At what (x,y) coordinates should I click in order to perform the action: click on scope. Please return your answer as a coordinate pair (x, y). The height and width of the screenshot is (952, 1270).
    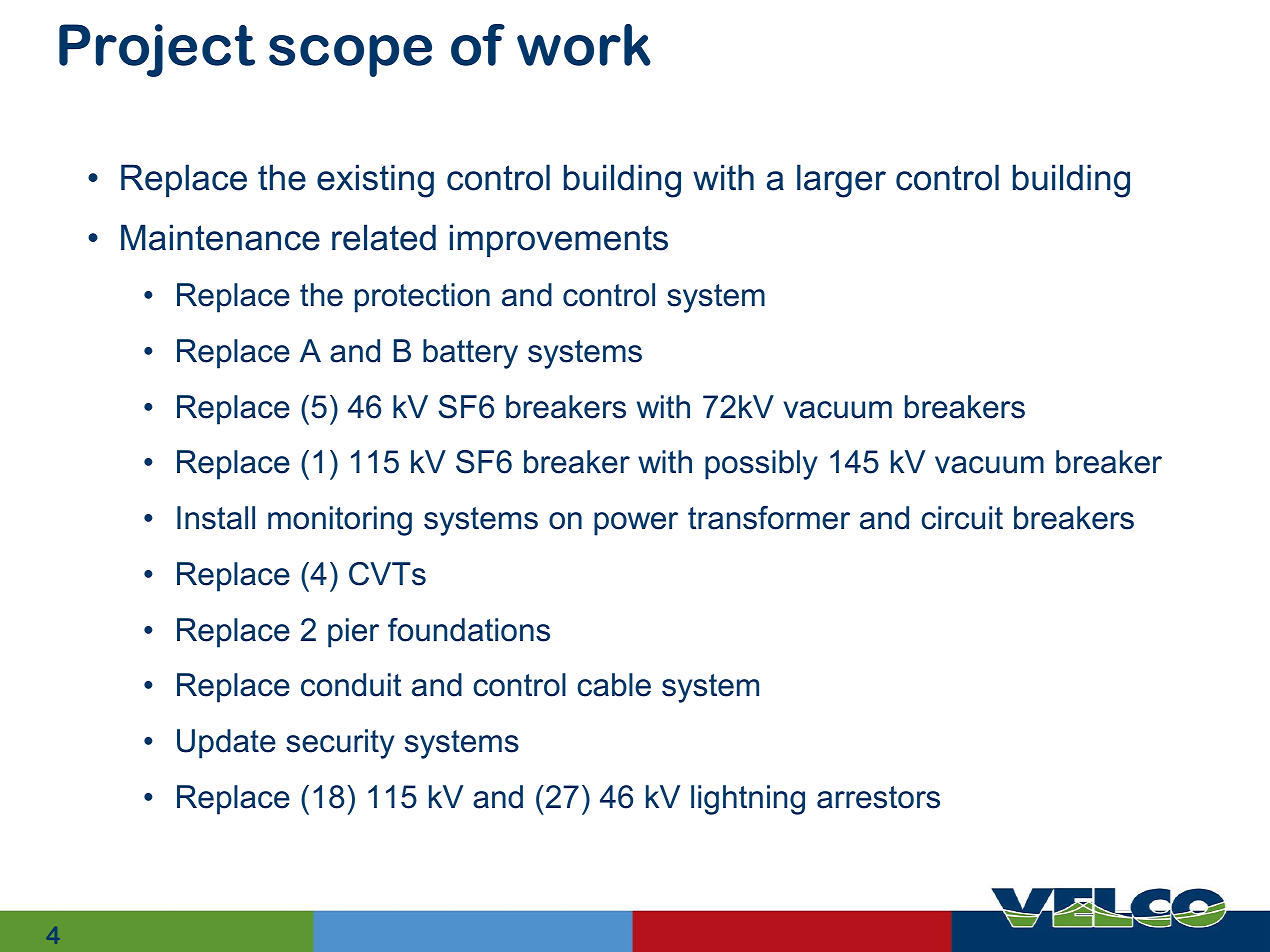
    Looking at the image, I should click on (350, 56).
